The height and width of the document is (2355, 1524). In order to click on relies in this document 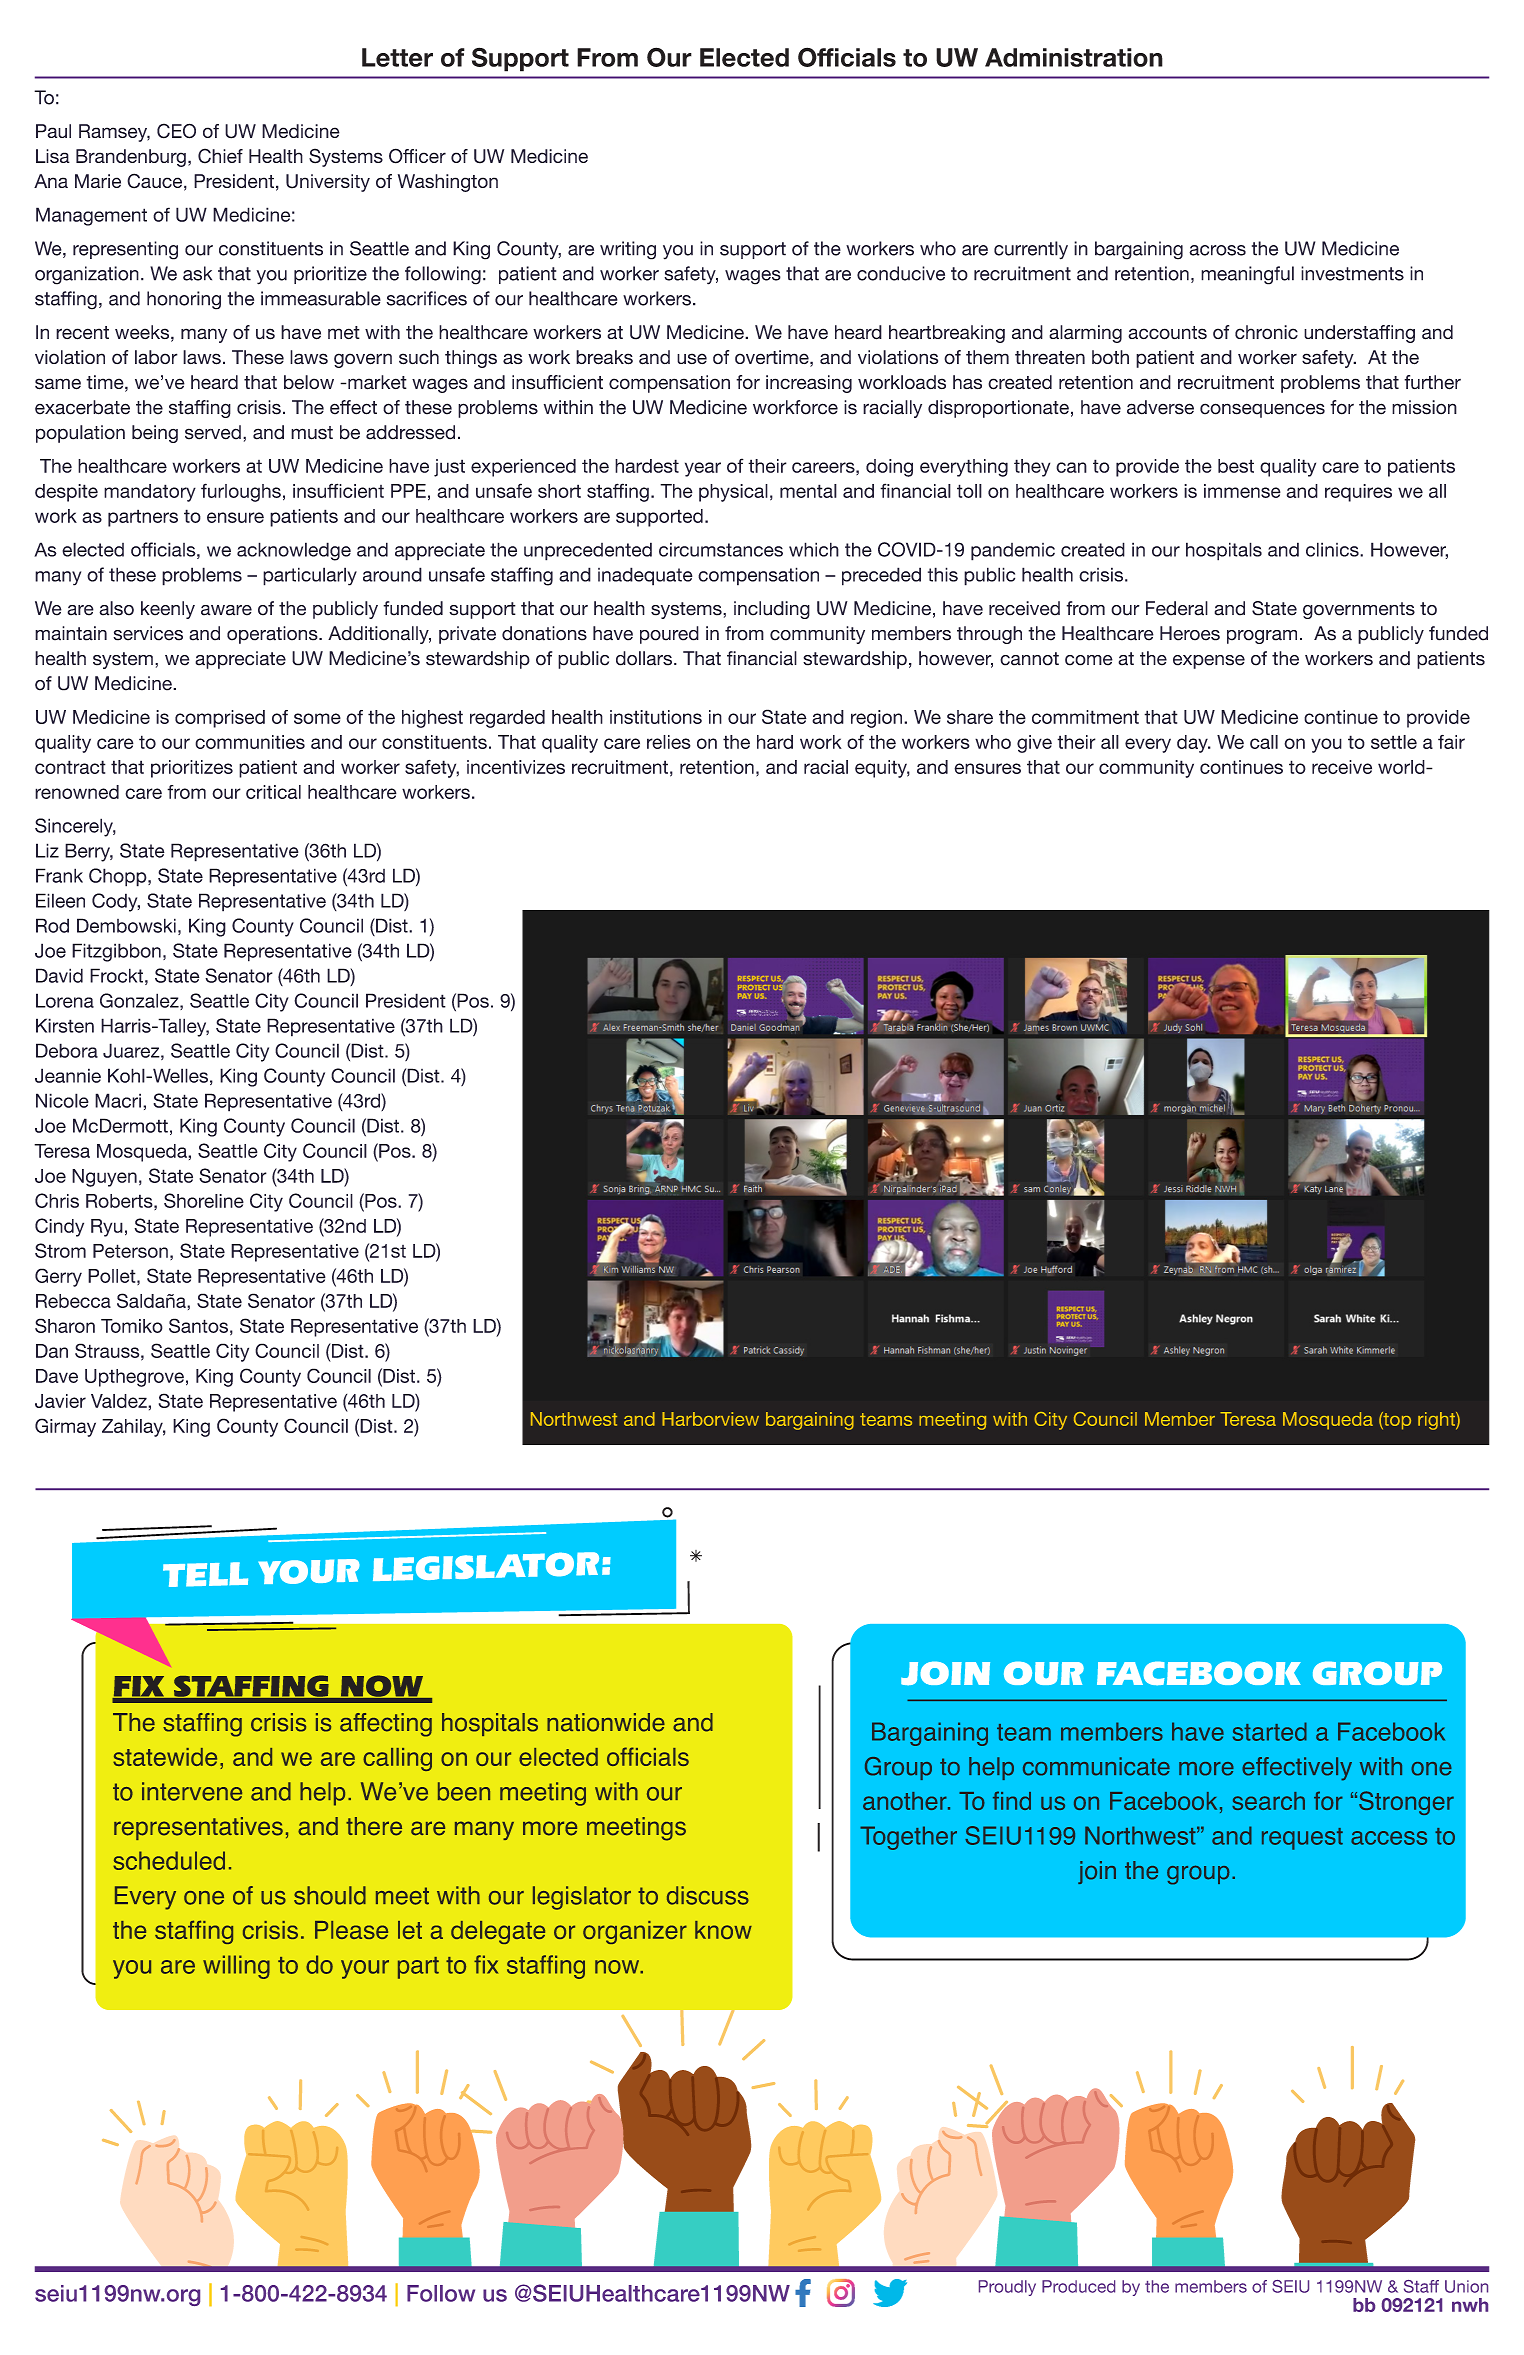, I will do `click(669, 742)`.
